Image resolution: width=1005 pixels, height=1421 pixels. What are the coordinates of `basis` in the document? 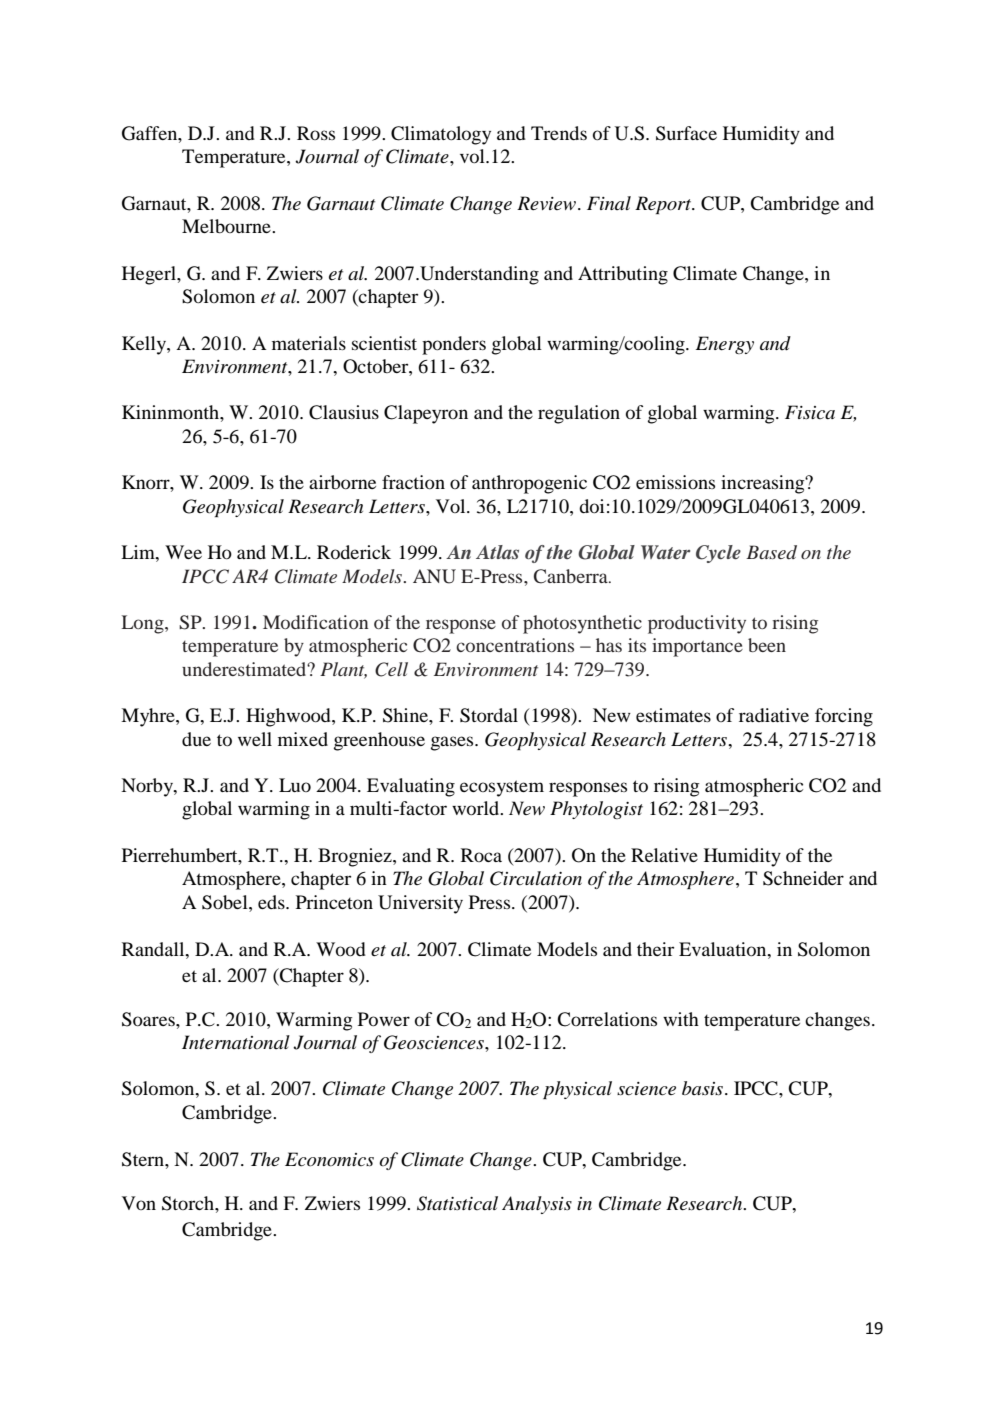 It's located at (702, 1088).
